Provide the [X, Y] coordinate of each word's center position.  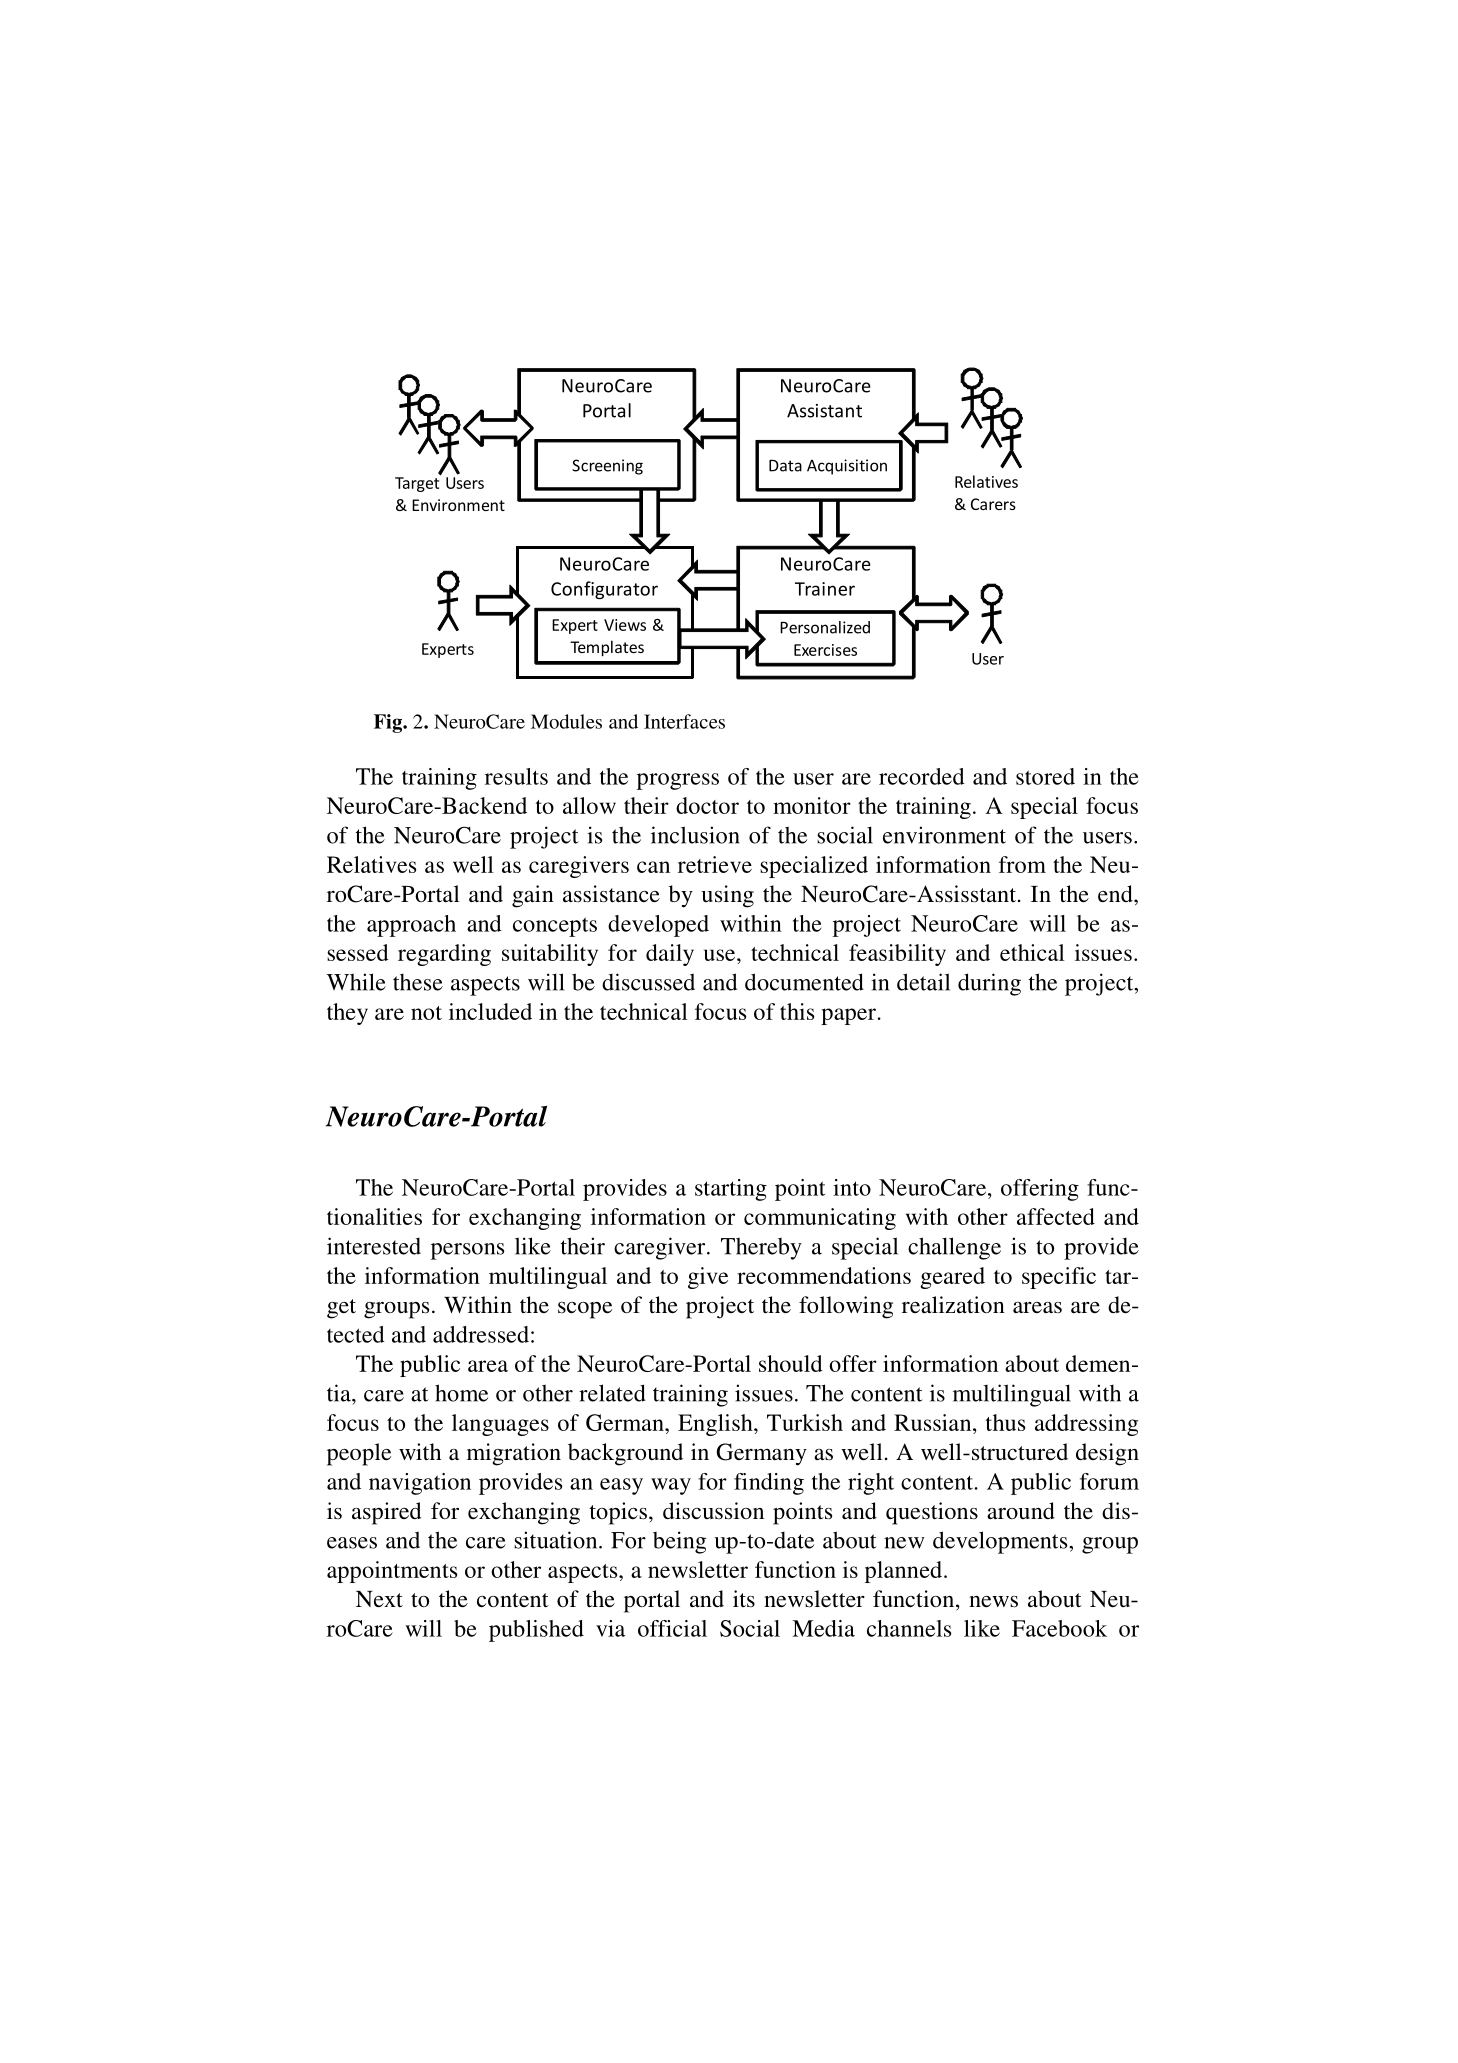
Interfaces [684, 721]
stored [1045, 776]
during [989, 984]
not [426, 1013]
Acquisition [847, 467]
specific [1059, 1278]
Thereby [761, 1248]
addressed [481, 1334]
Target [418, 483]
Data [785, 466]
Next [379, 1599]
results [516, 776]
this [797, 1011]
